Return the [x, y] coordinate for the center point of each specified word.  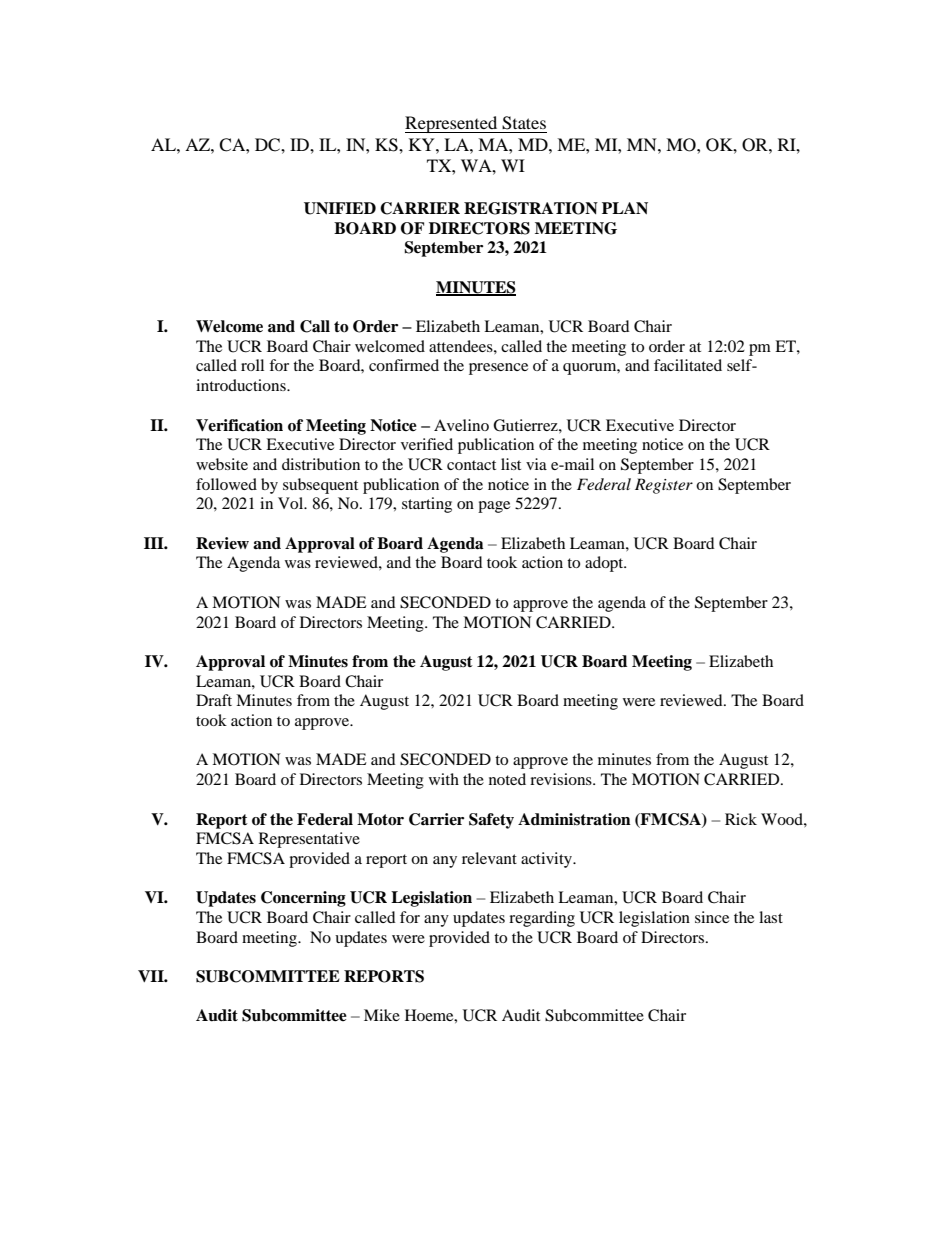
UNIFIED [340, 208]
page [494, 507]
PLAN [625, 208]
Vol [292, 503]
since [712, 917]
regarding [542, 919]
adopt [605, 564]
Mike [382, 1015]
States [524, 123]
